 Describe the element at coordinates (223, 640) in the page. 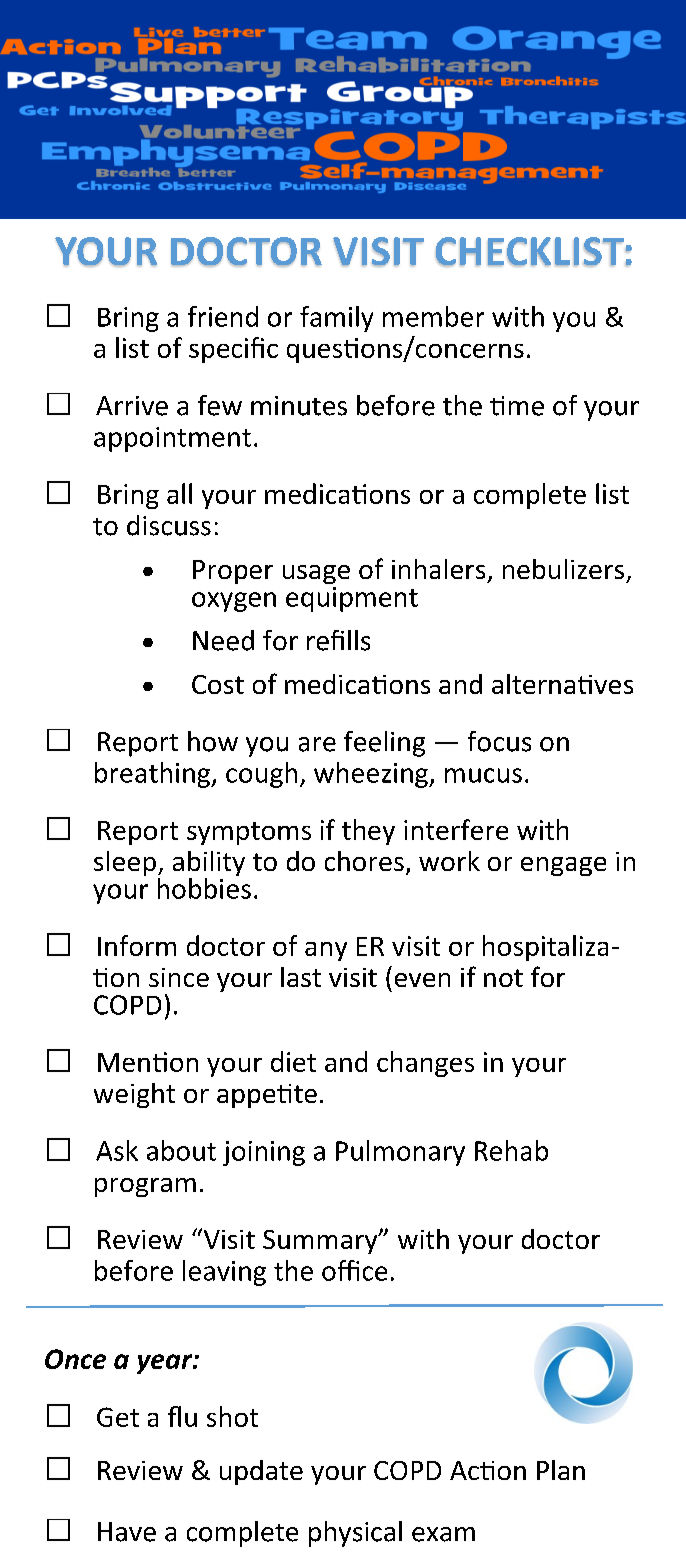

I see `Need` at that location.
